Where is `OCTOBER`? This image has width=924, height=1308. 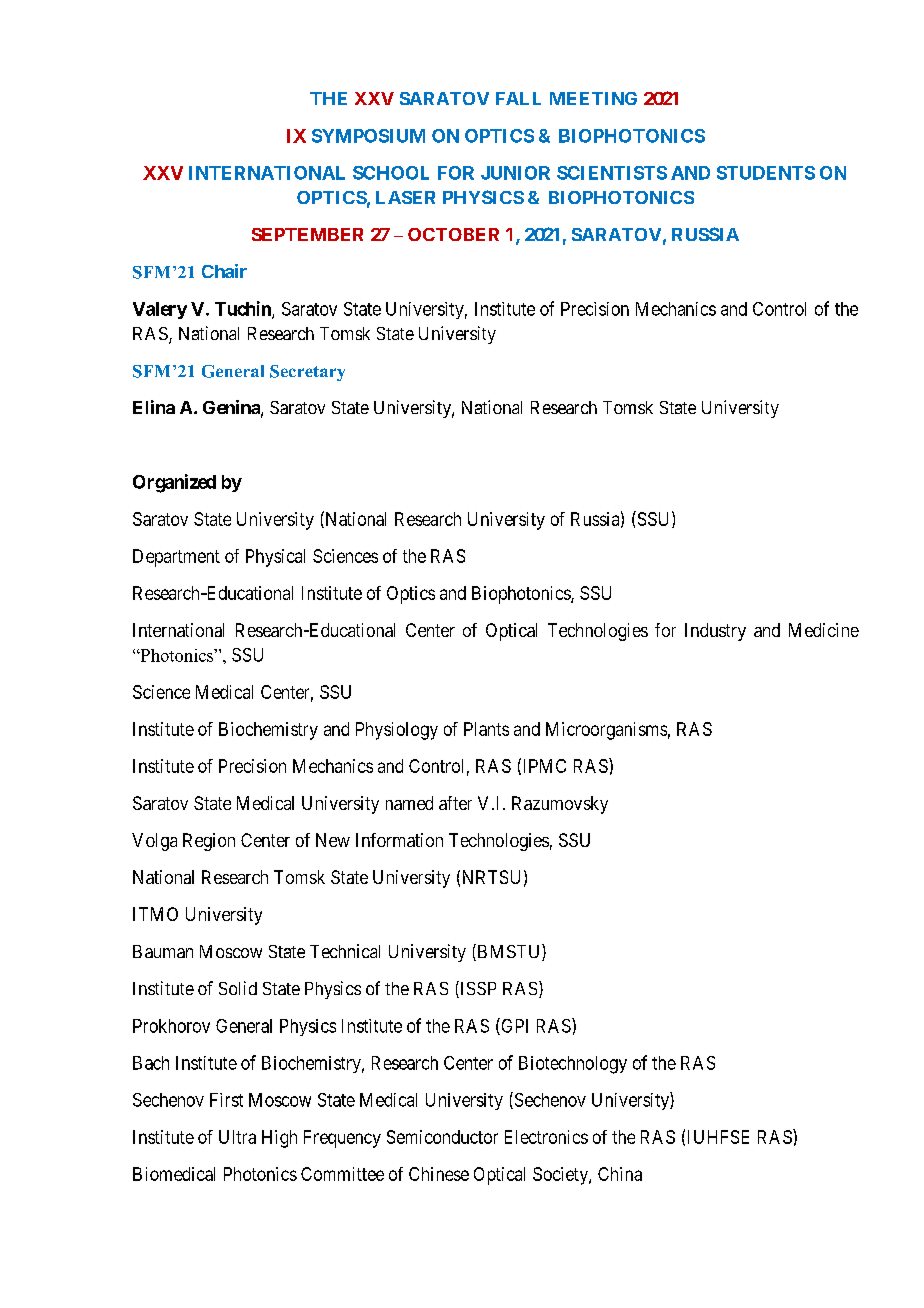
OCTOBER is located at coordinates (453, 234).
